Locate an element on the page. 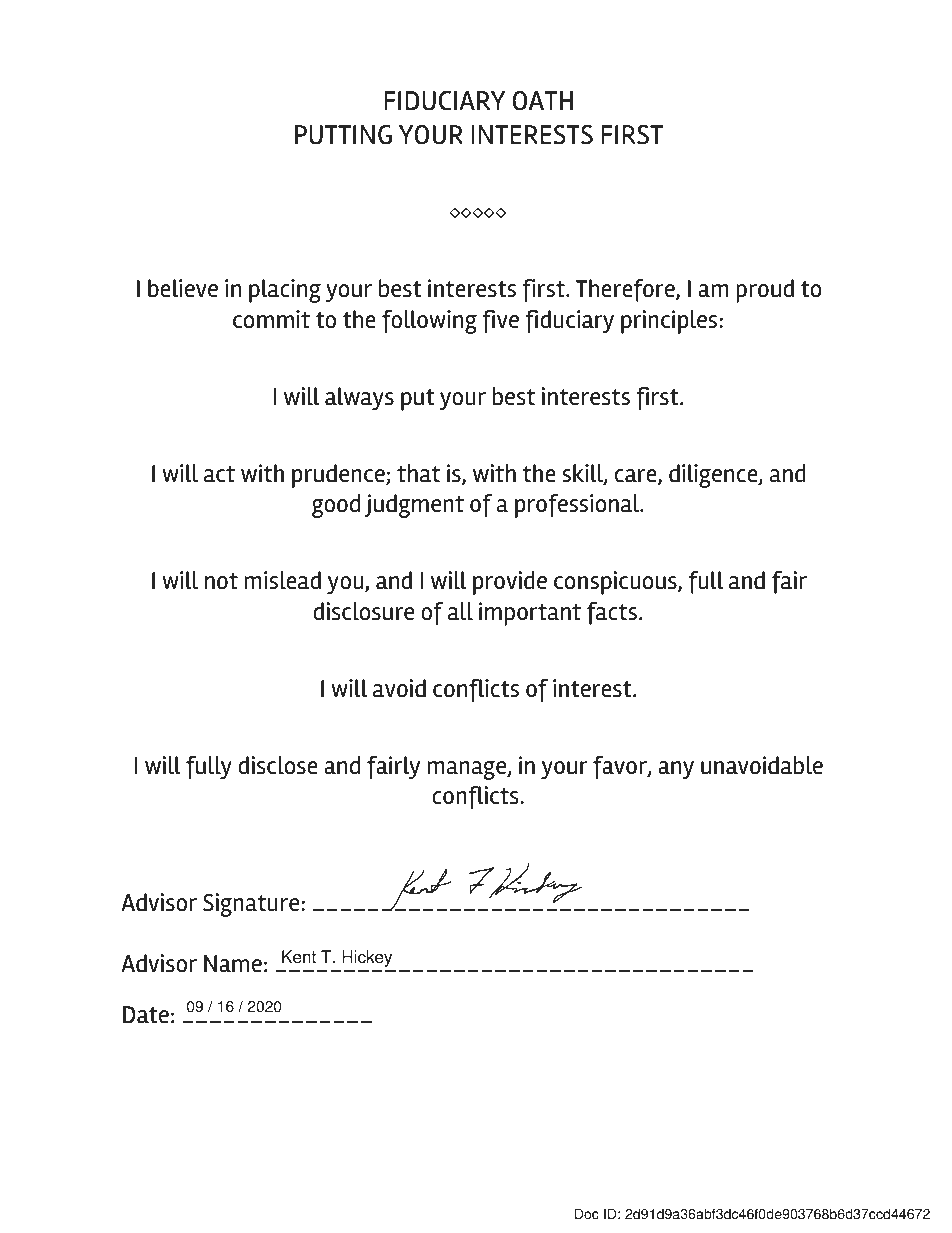 The image size is (952, 1233). not is located at coordinates (221, 581).
